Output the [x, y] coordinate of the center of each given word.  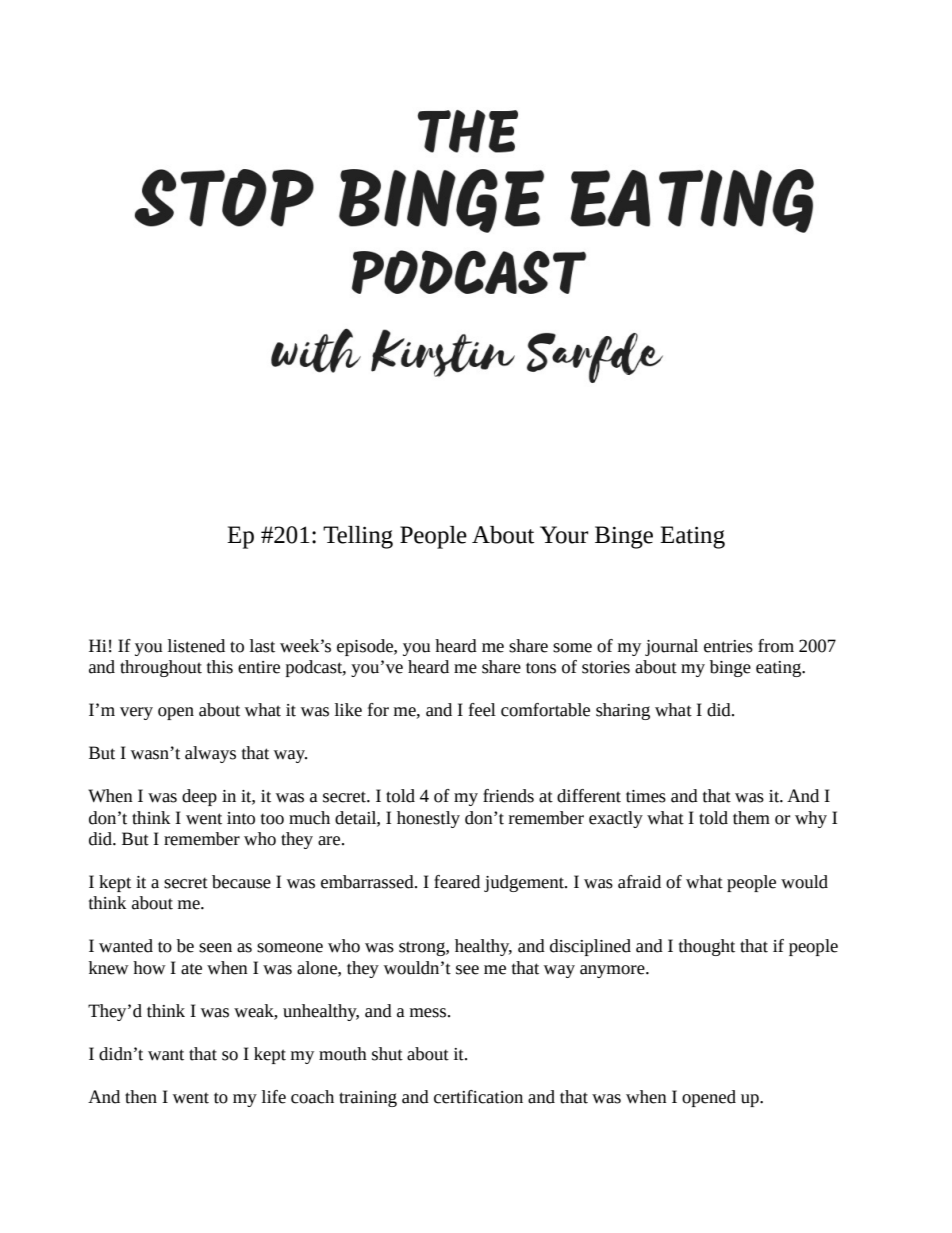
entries [728, 646]
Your [564, 535]
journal [671, 647]
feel [482, 710]
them [751, 818]
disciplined [590, 947]
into [241, 818]
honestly [428, 819]
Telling [358, 537]
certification [478, 1097]
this [220, 667]
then [141, 1097]
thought [707, 947]
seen [215, 948]
